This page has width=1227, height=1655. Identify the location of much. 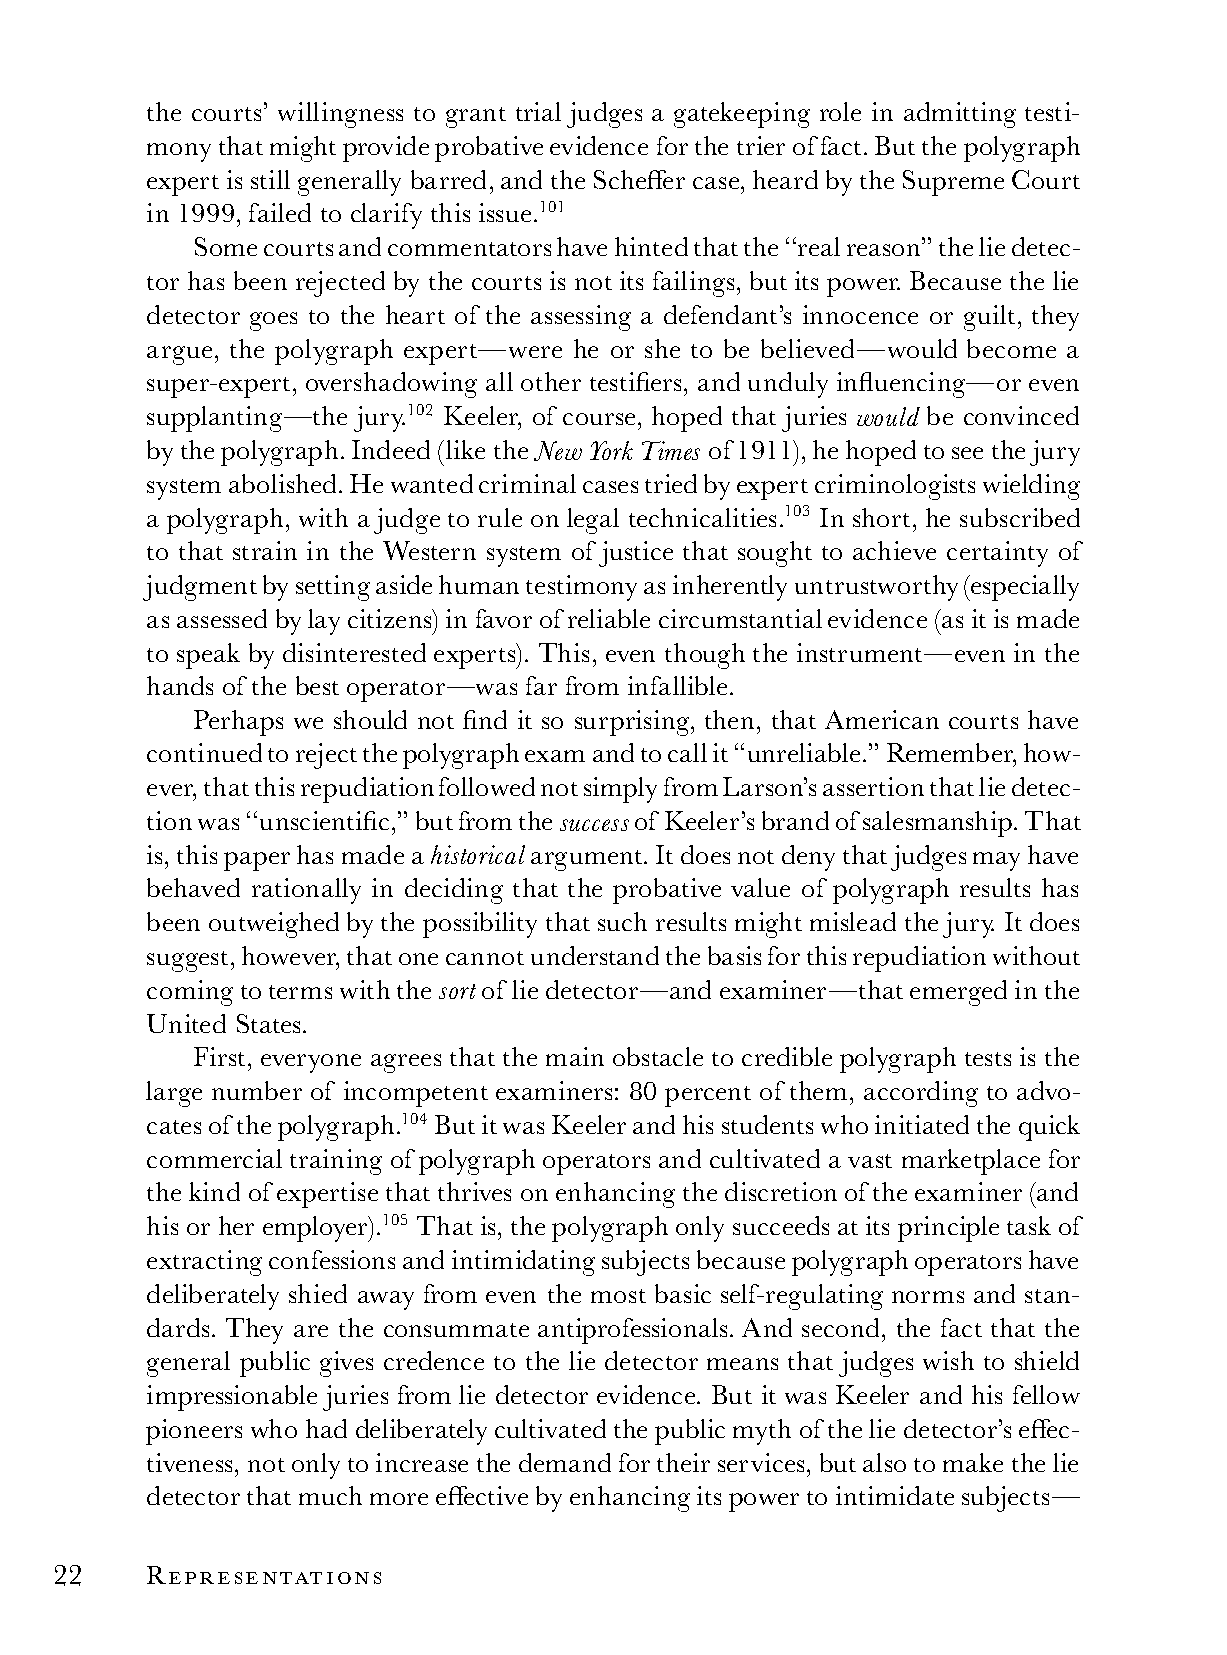
(330, 1495).
